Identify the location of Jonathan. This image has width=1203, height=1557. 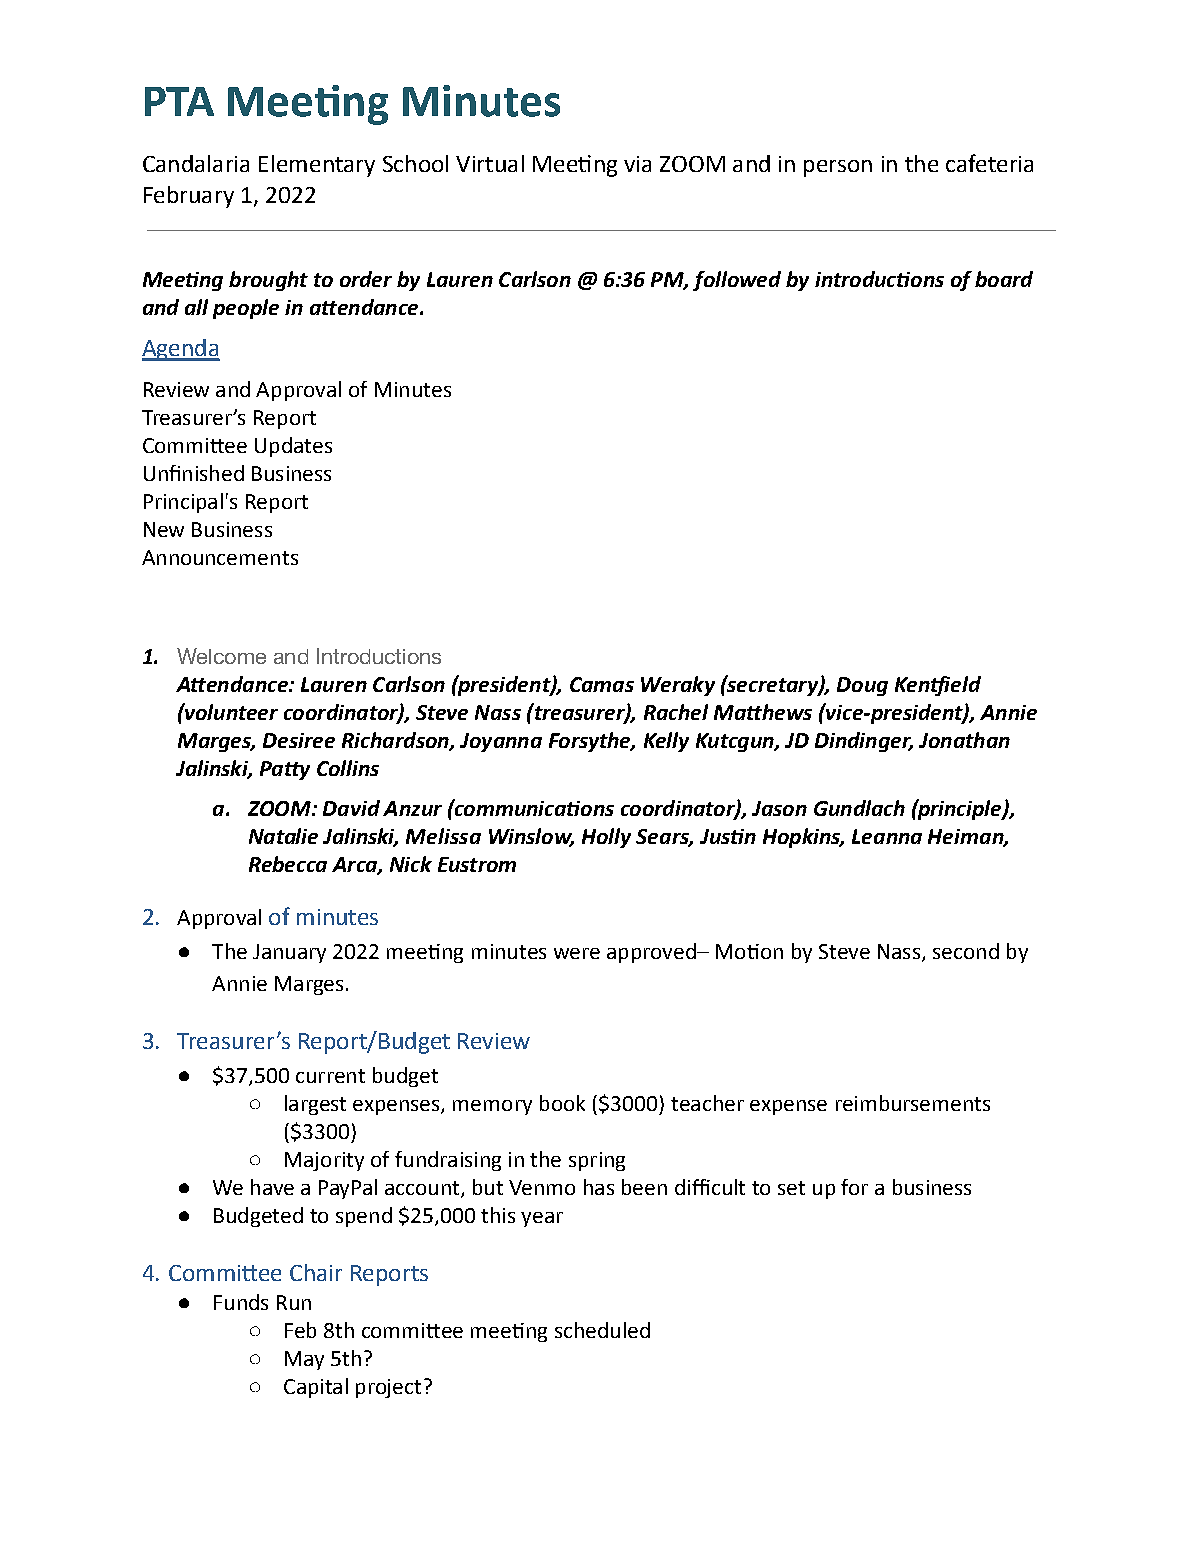
(964, 740).
